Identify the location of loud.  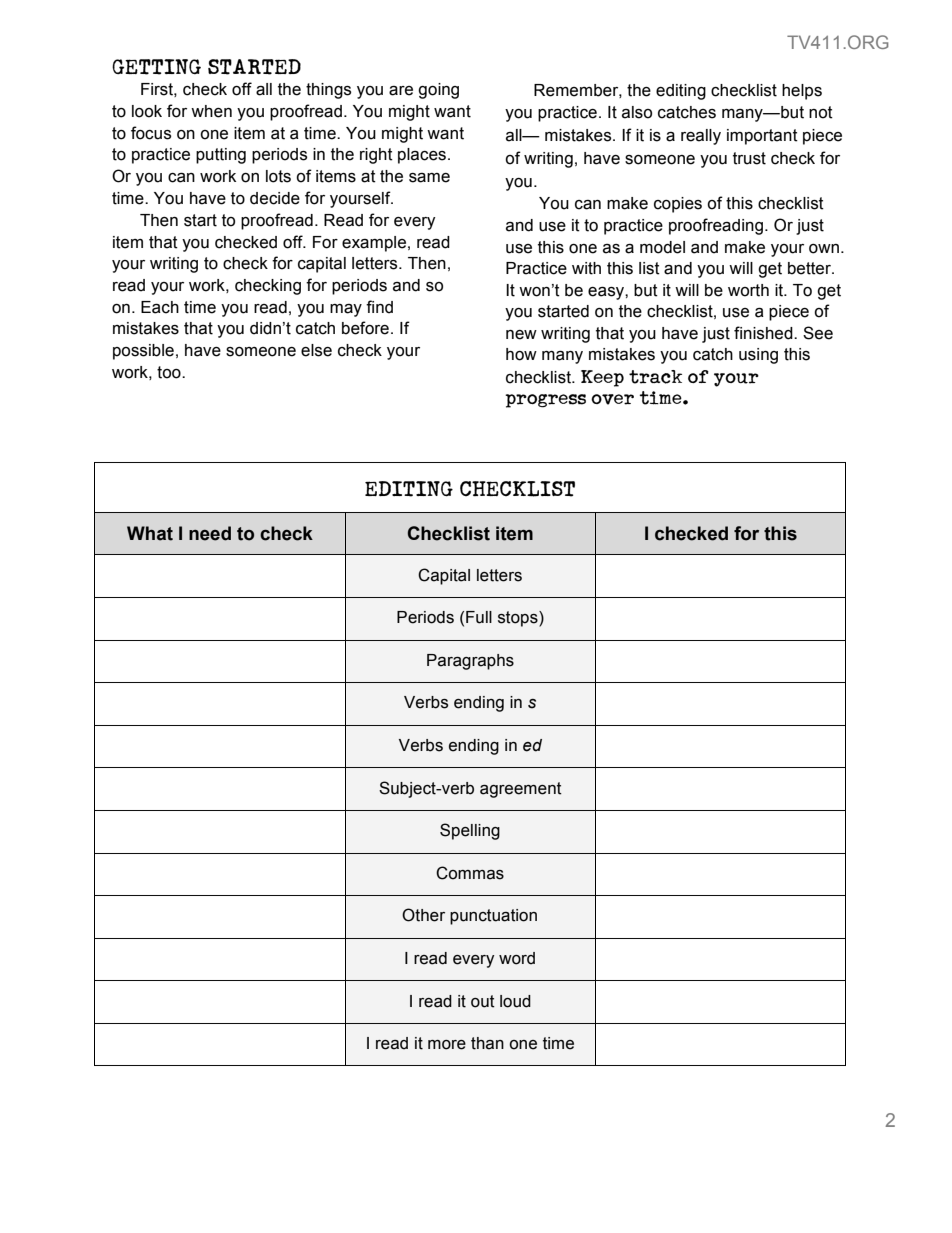
(515, 1001).
